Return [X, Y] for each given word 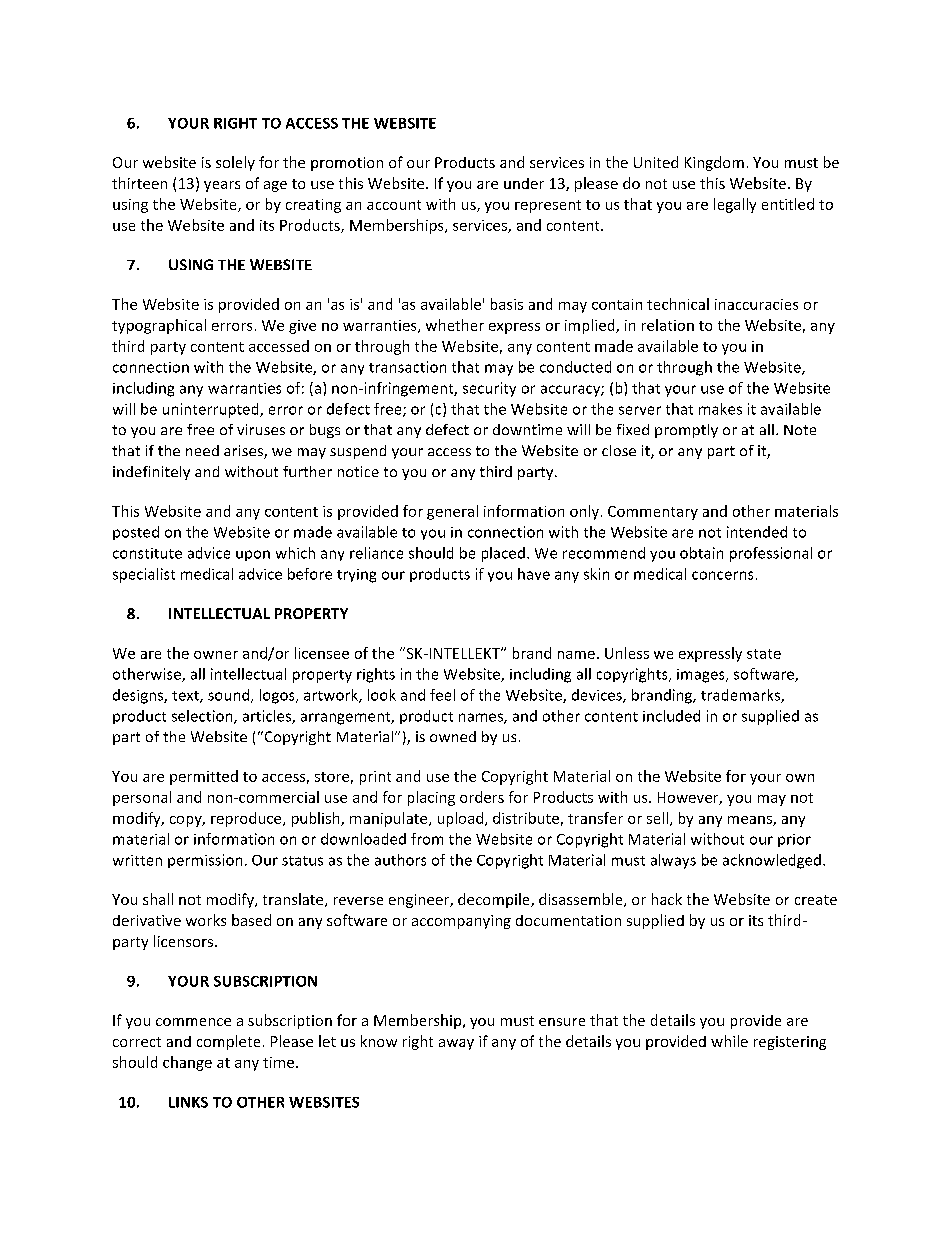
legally [735, 205]
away [456, 1044]
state [764, 654]
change [187, 1063]
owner [216, 655]
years [222, 186]
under [524, 183]
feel [442, 695]
